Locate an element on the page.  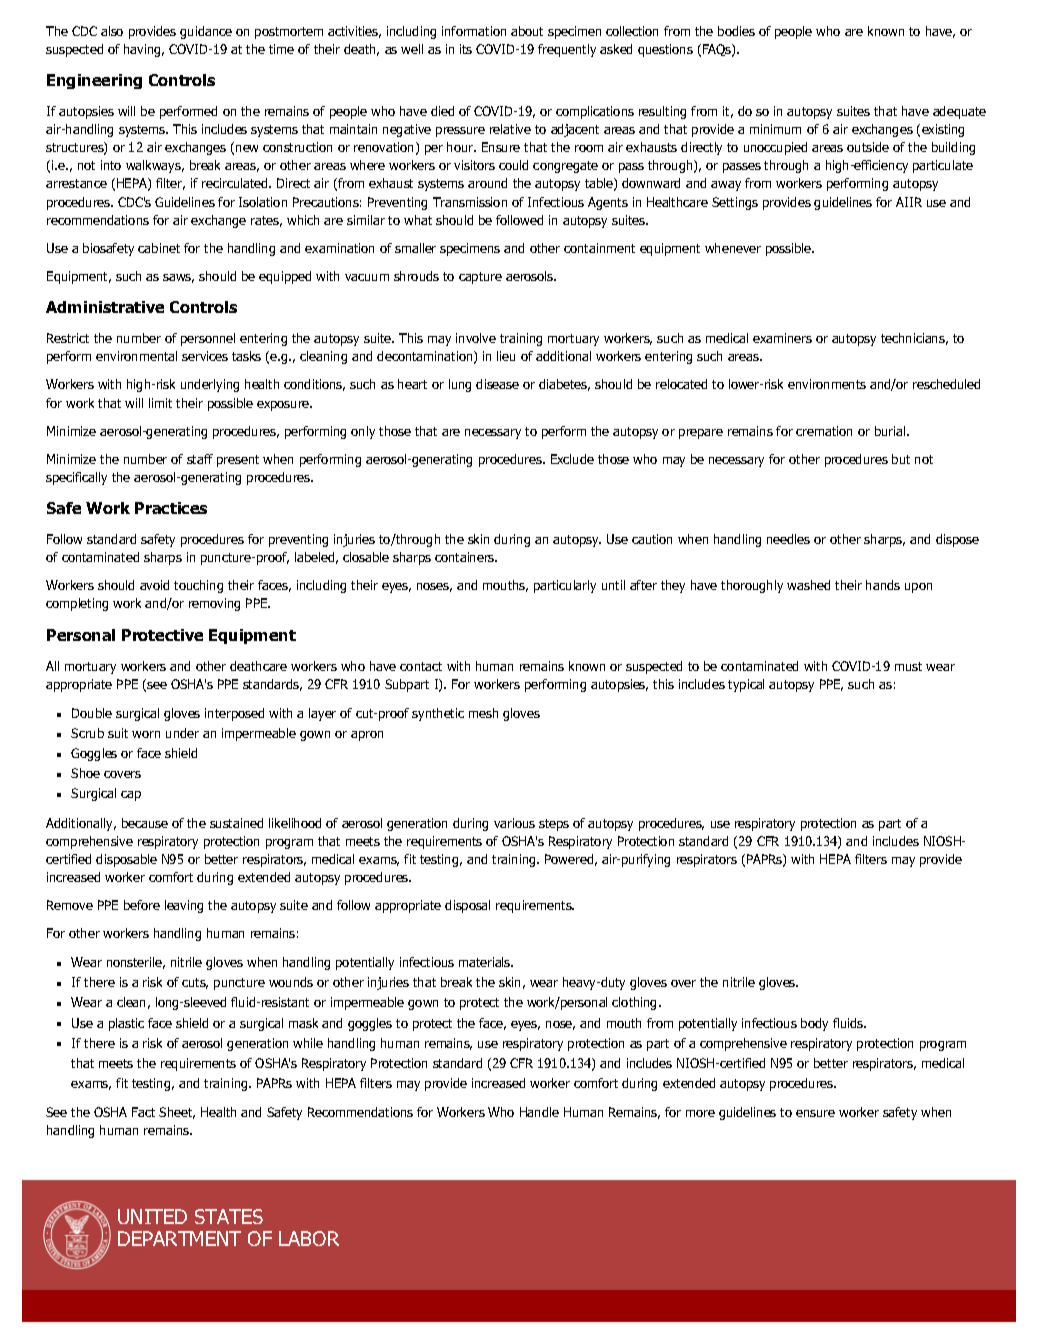
guidance is located at coordinates (206, 32).
